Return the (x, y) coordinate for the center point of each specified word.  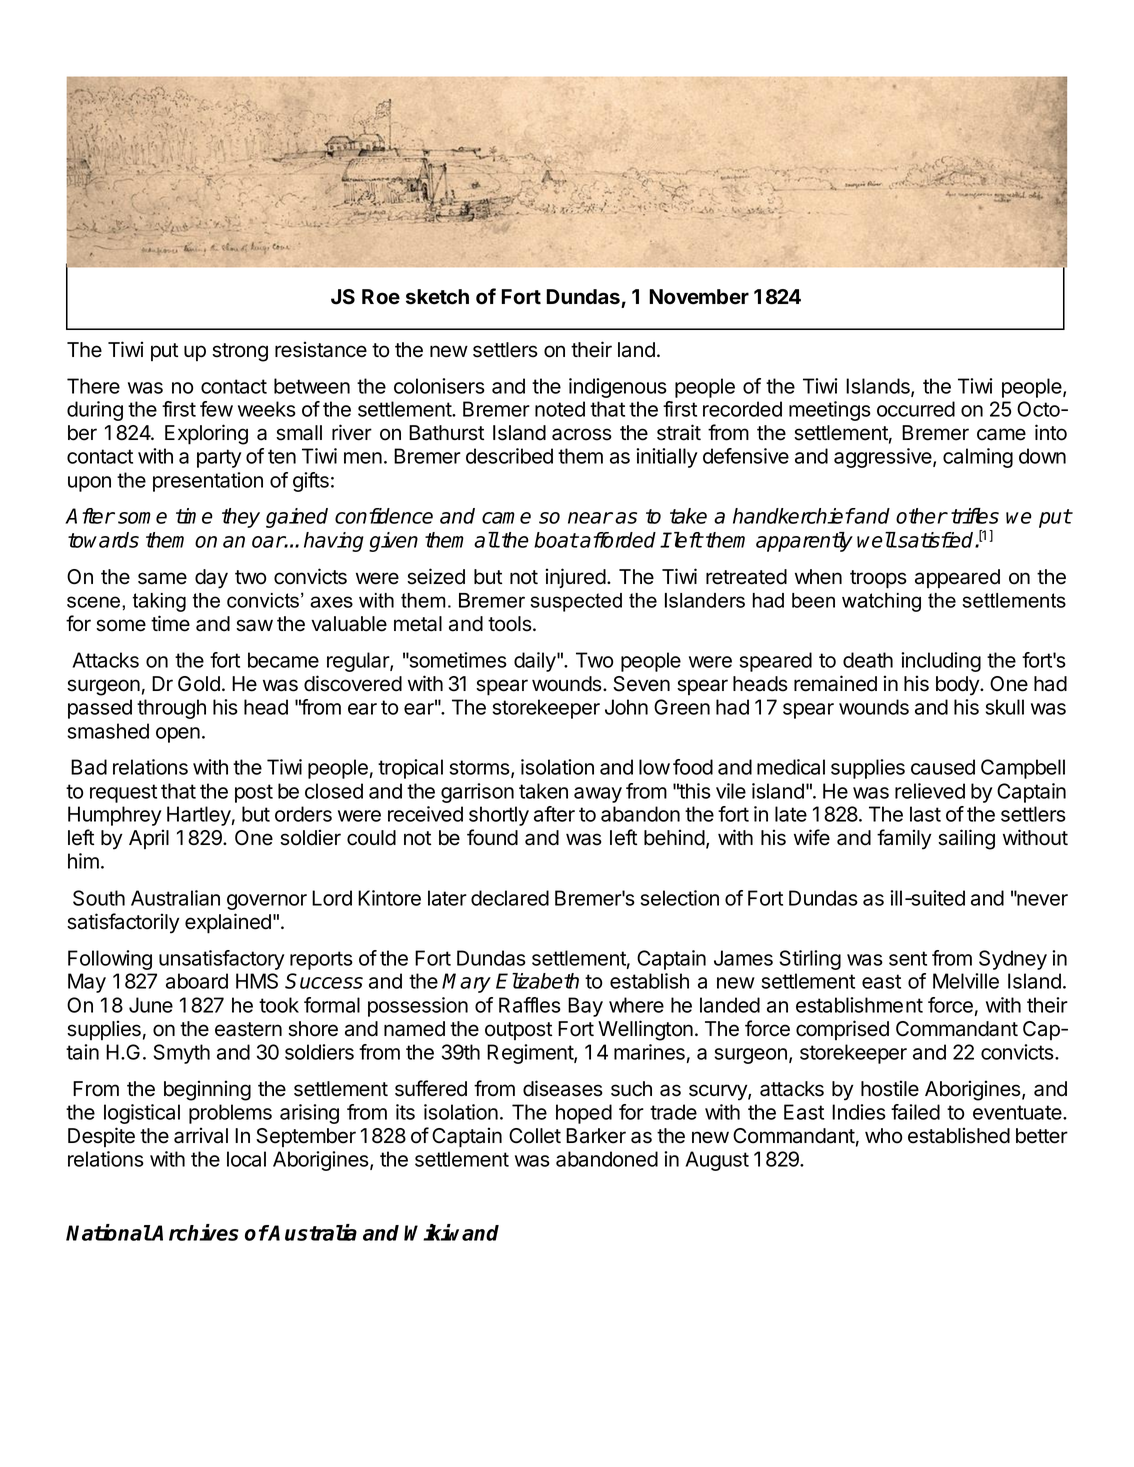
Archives (195, 1232)
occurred (916, 409)
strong (240, 352)
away (598, 795)
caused (943, 767)
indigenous (618, 388)
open (178, 735)
